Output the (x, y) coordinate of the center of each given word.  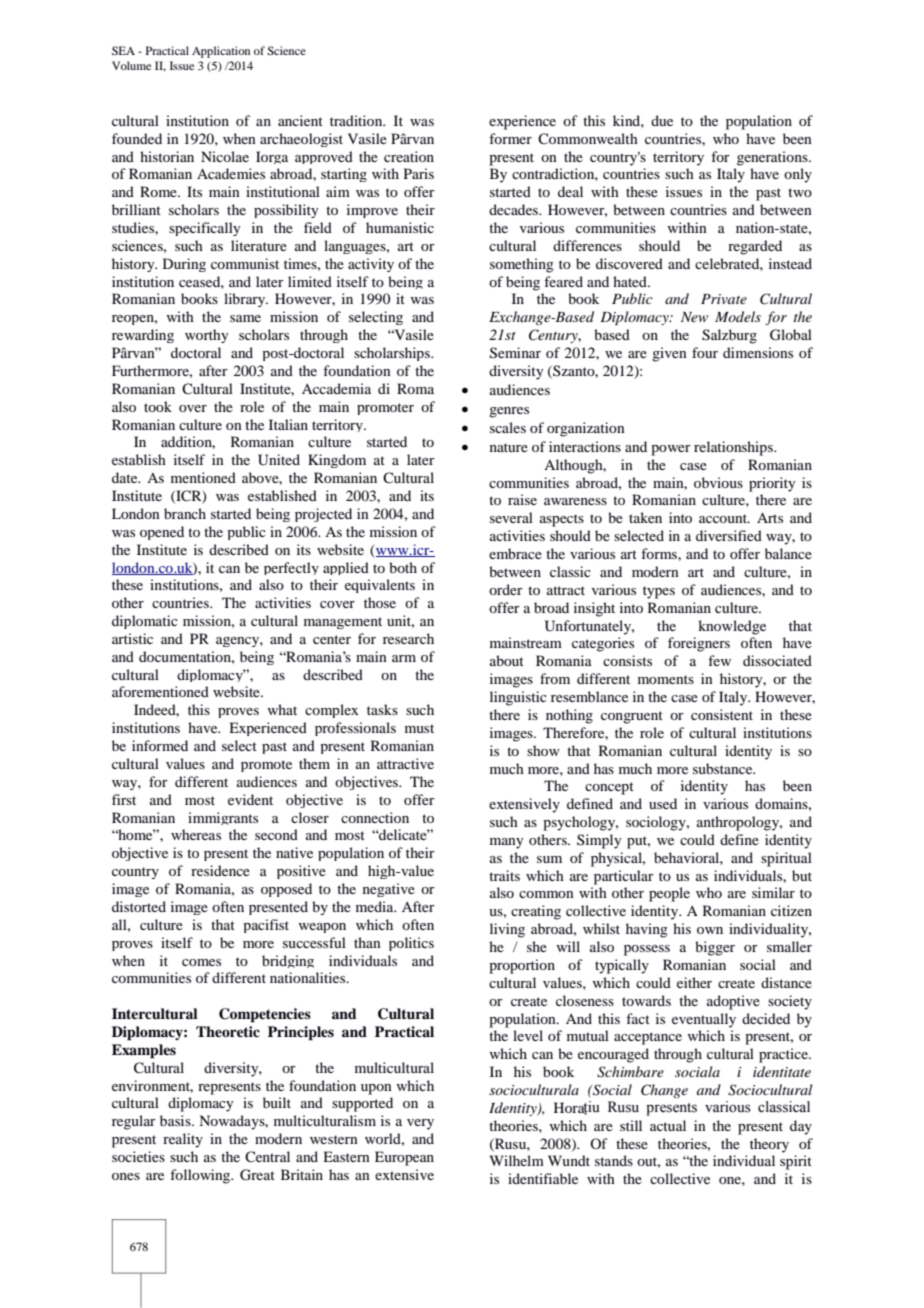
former (510, 138)
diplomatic (145, 622)
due (662, 120)
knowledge (732, 627)
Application (221, 52)
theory (769, 1145)
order (506, 589)
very (420, 1124)
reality (183, 1140)
